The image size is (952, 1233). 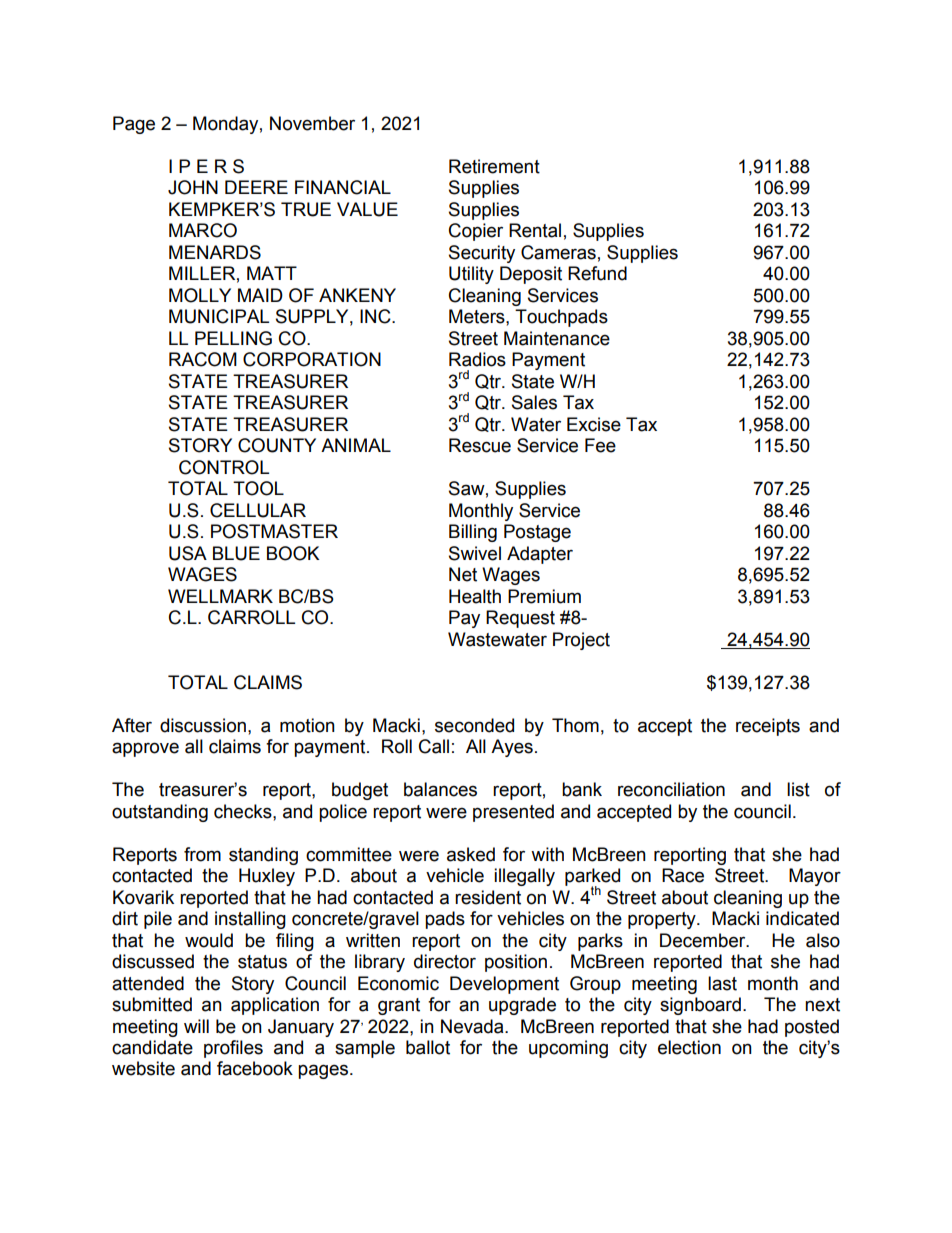 I want to click on Radios, so click(x=477, y=359).
